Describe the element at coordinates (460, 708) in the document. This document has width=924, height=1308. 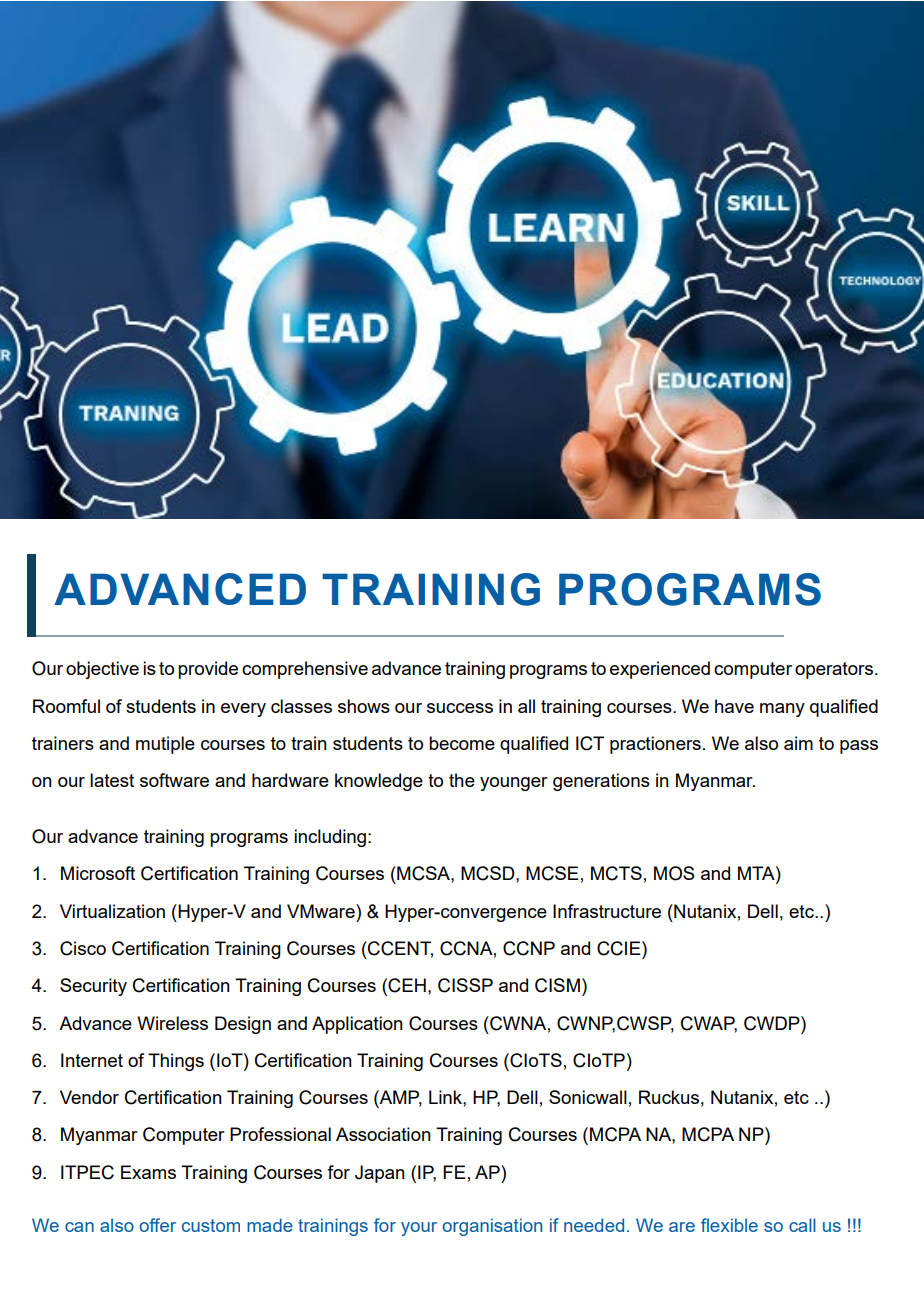
I see `success` at that location.
